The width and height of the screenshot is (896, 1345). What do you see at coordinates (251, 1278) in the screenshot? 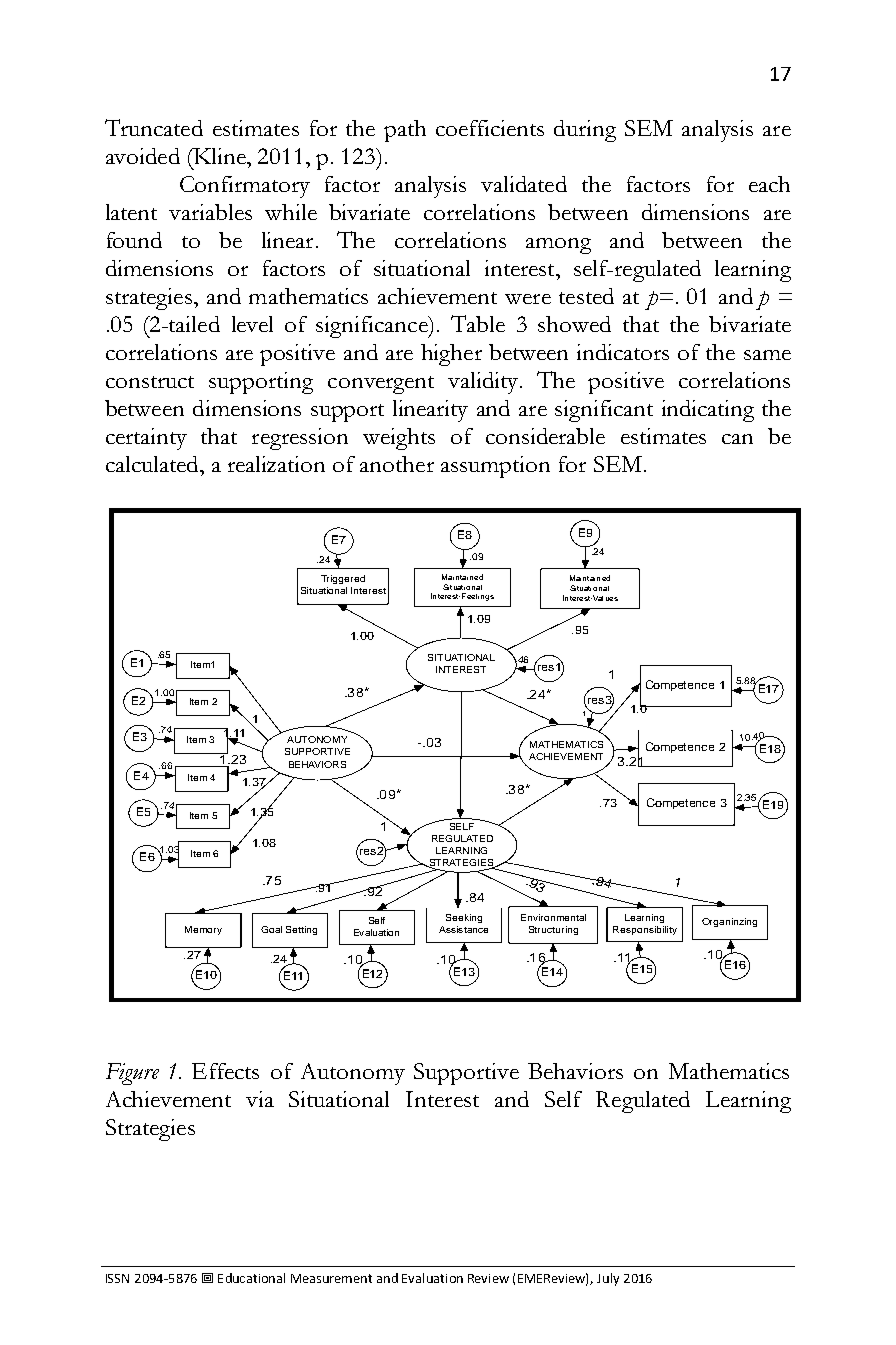
I see `Educational` at bounding box center [251, 1278].
